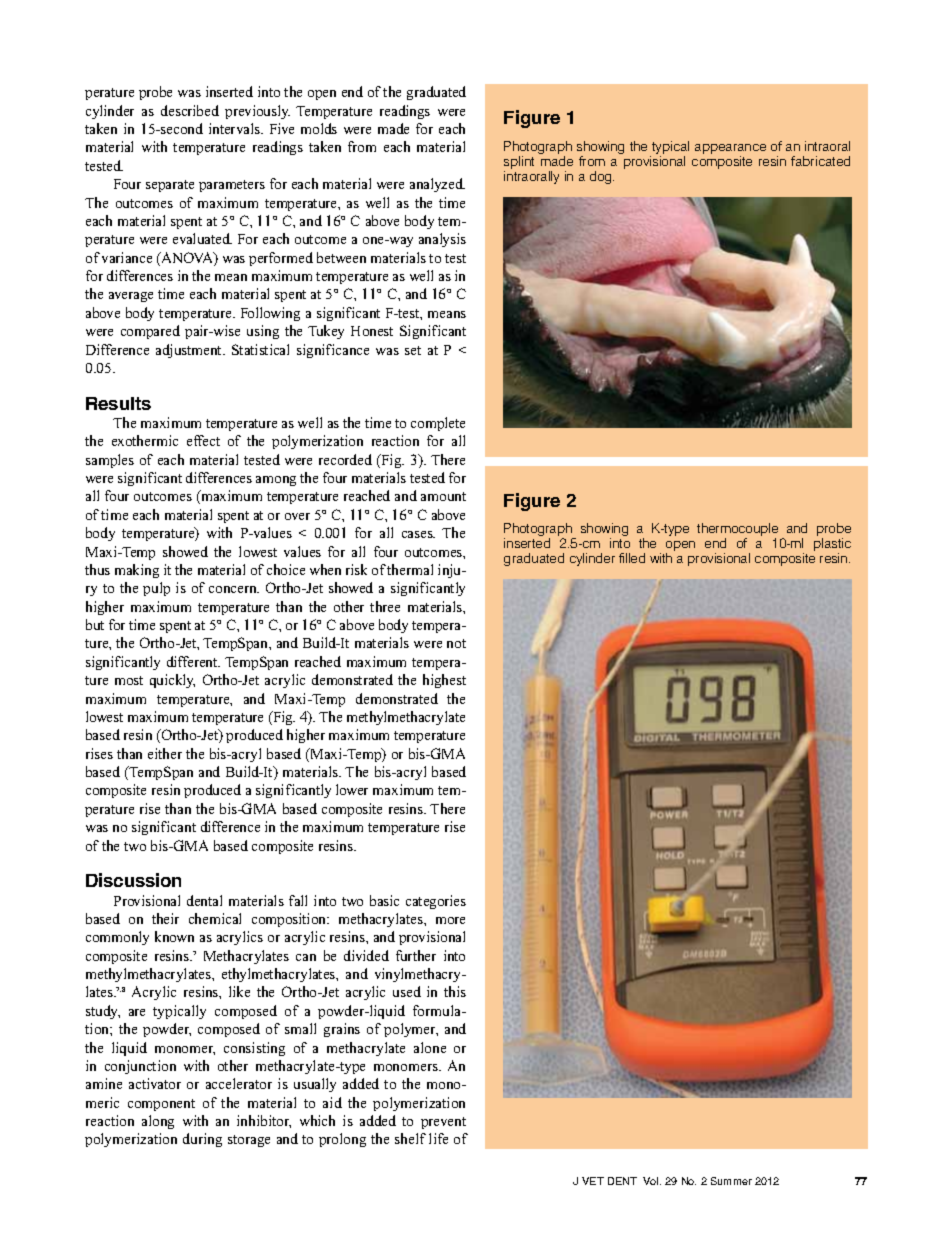  Describe the element at coordinates (298, 900) in the screenshot. I see `fall` at that location.
